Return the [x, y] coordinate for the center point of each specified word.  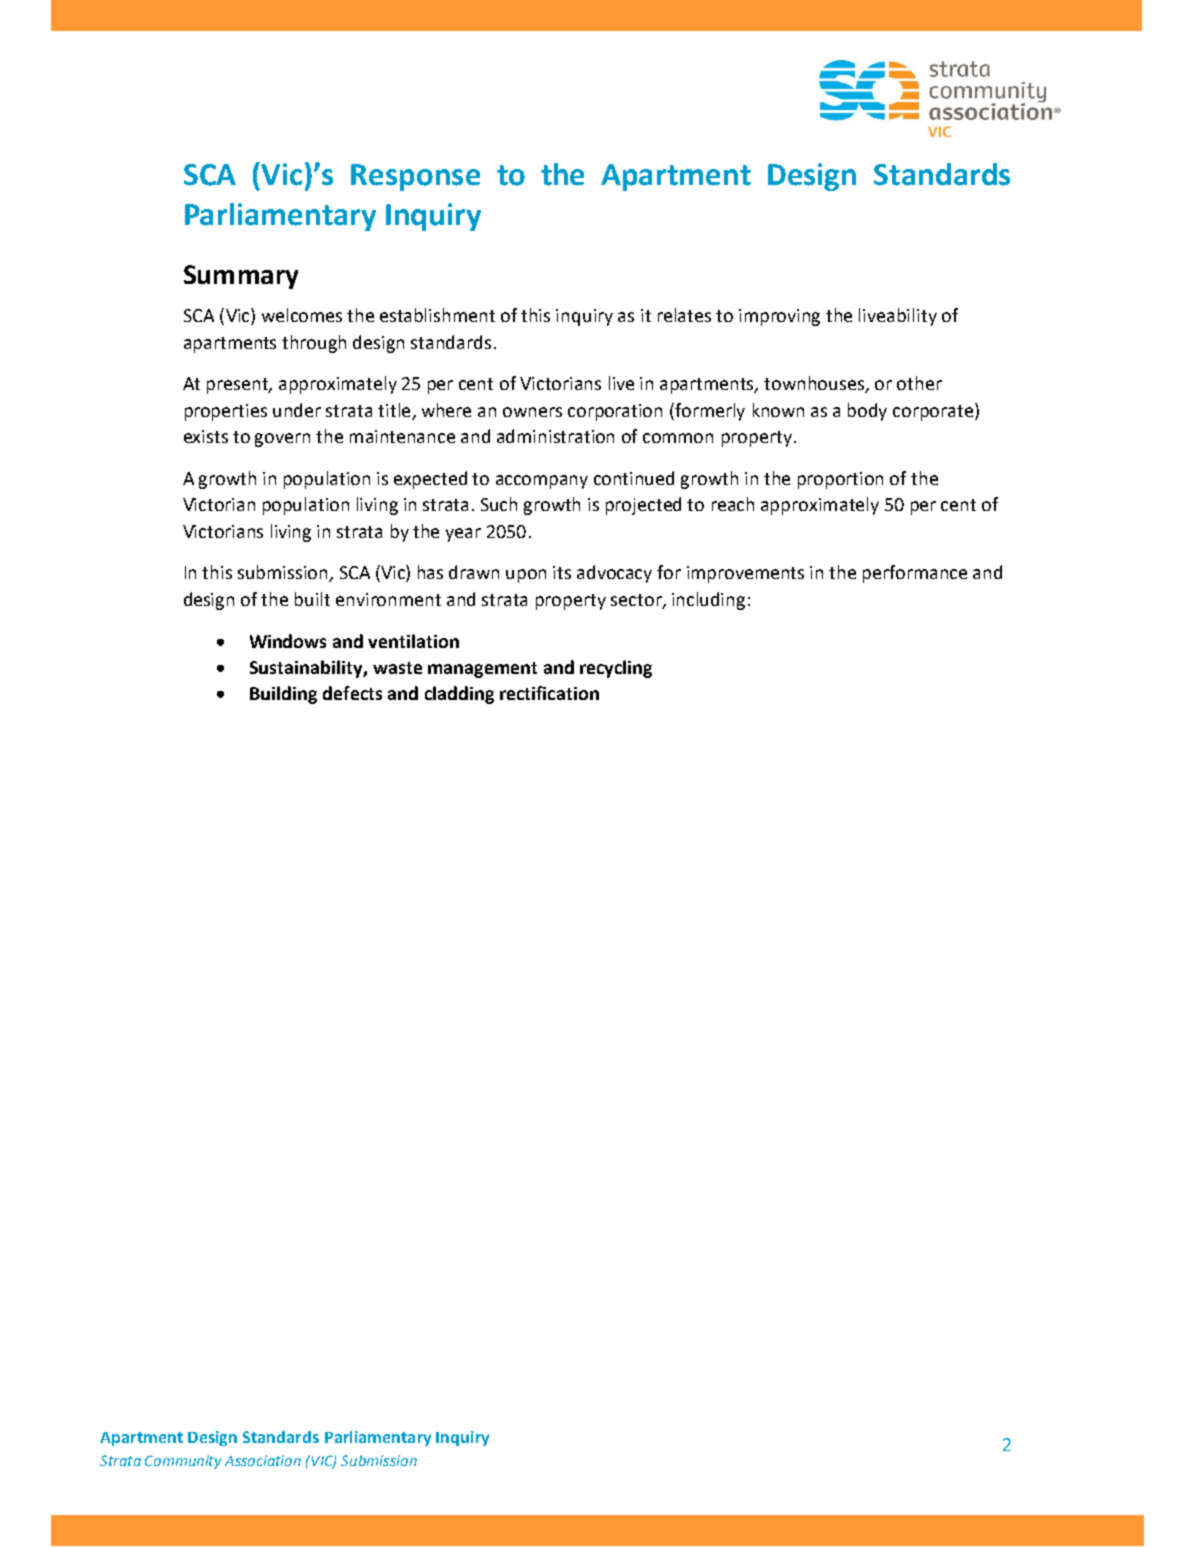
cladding [459, 695]
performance [915, 574]
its [562, 572]
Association [263, 1460]
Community [183, 1462]
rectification [549, 693]
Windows [288, 641]
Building [283, 695]
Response [415, 177]
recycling [616, 669]
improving [779, 317]
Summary [241, 277]
